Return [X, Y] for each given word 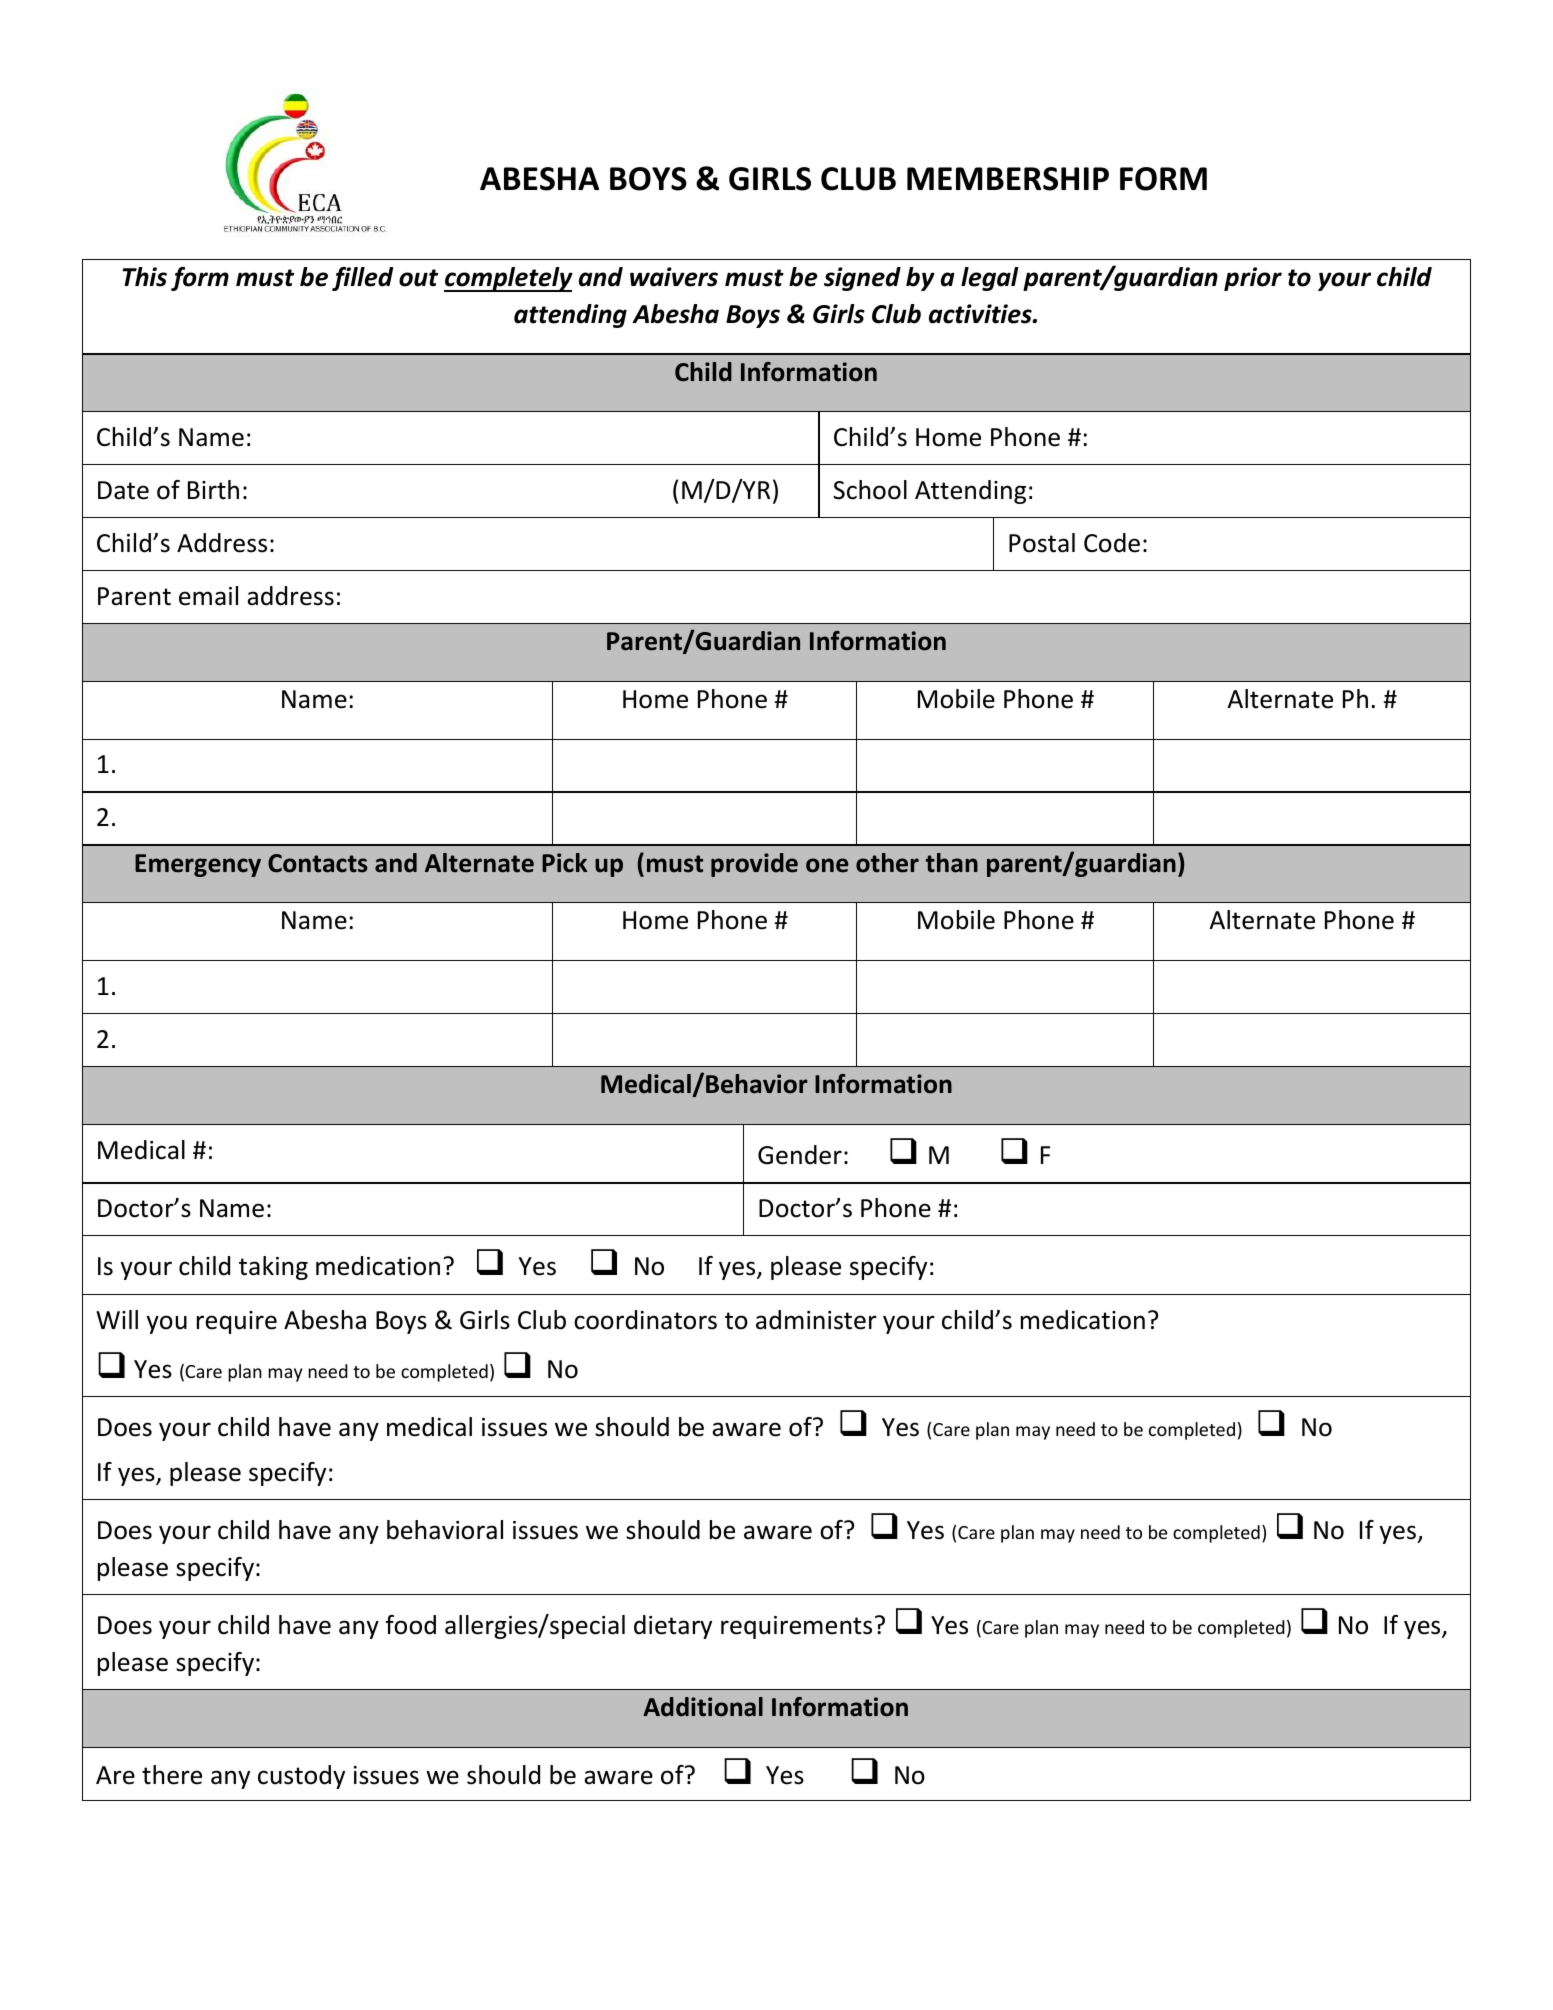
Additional [703, 1707]
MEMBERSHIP [1008, 179]
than [952, 863]
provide [754, 865]
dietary [673, 1627]
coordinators [645, 1320]
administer [816, 1320]
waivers [674, 277]
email [208, 596]
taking [273, 1268]
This [145, 277]
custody [301, 1777]
